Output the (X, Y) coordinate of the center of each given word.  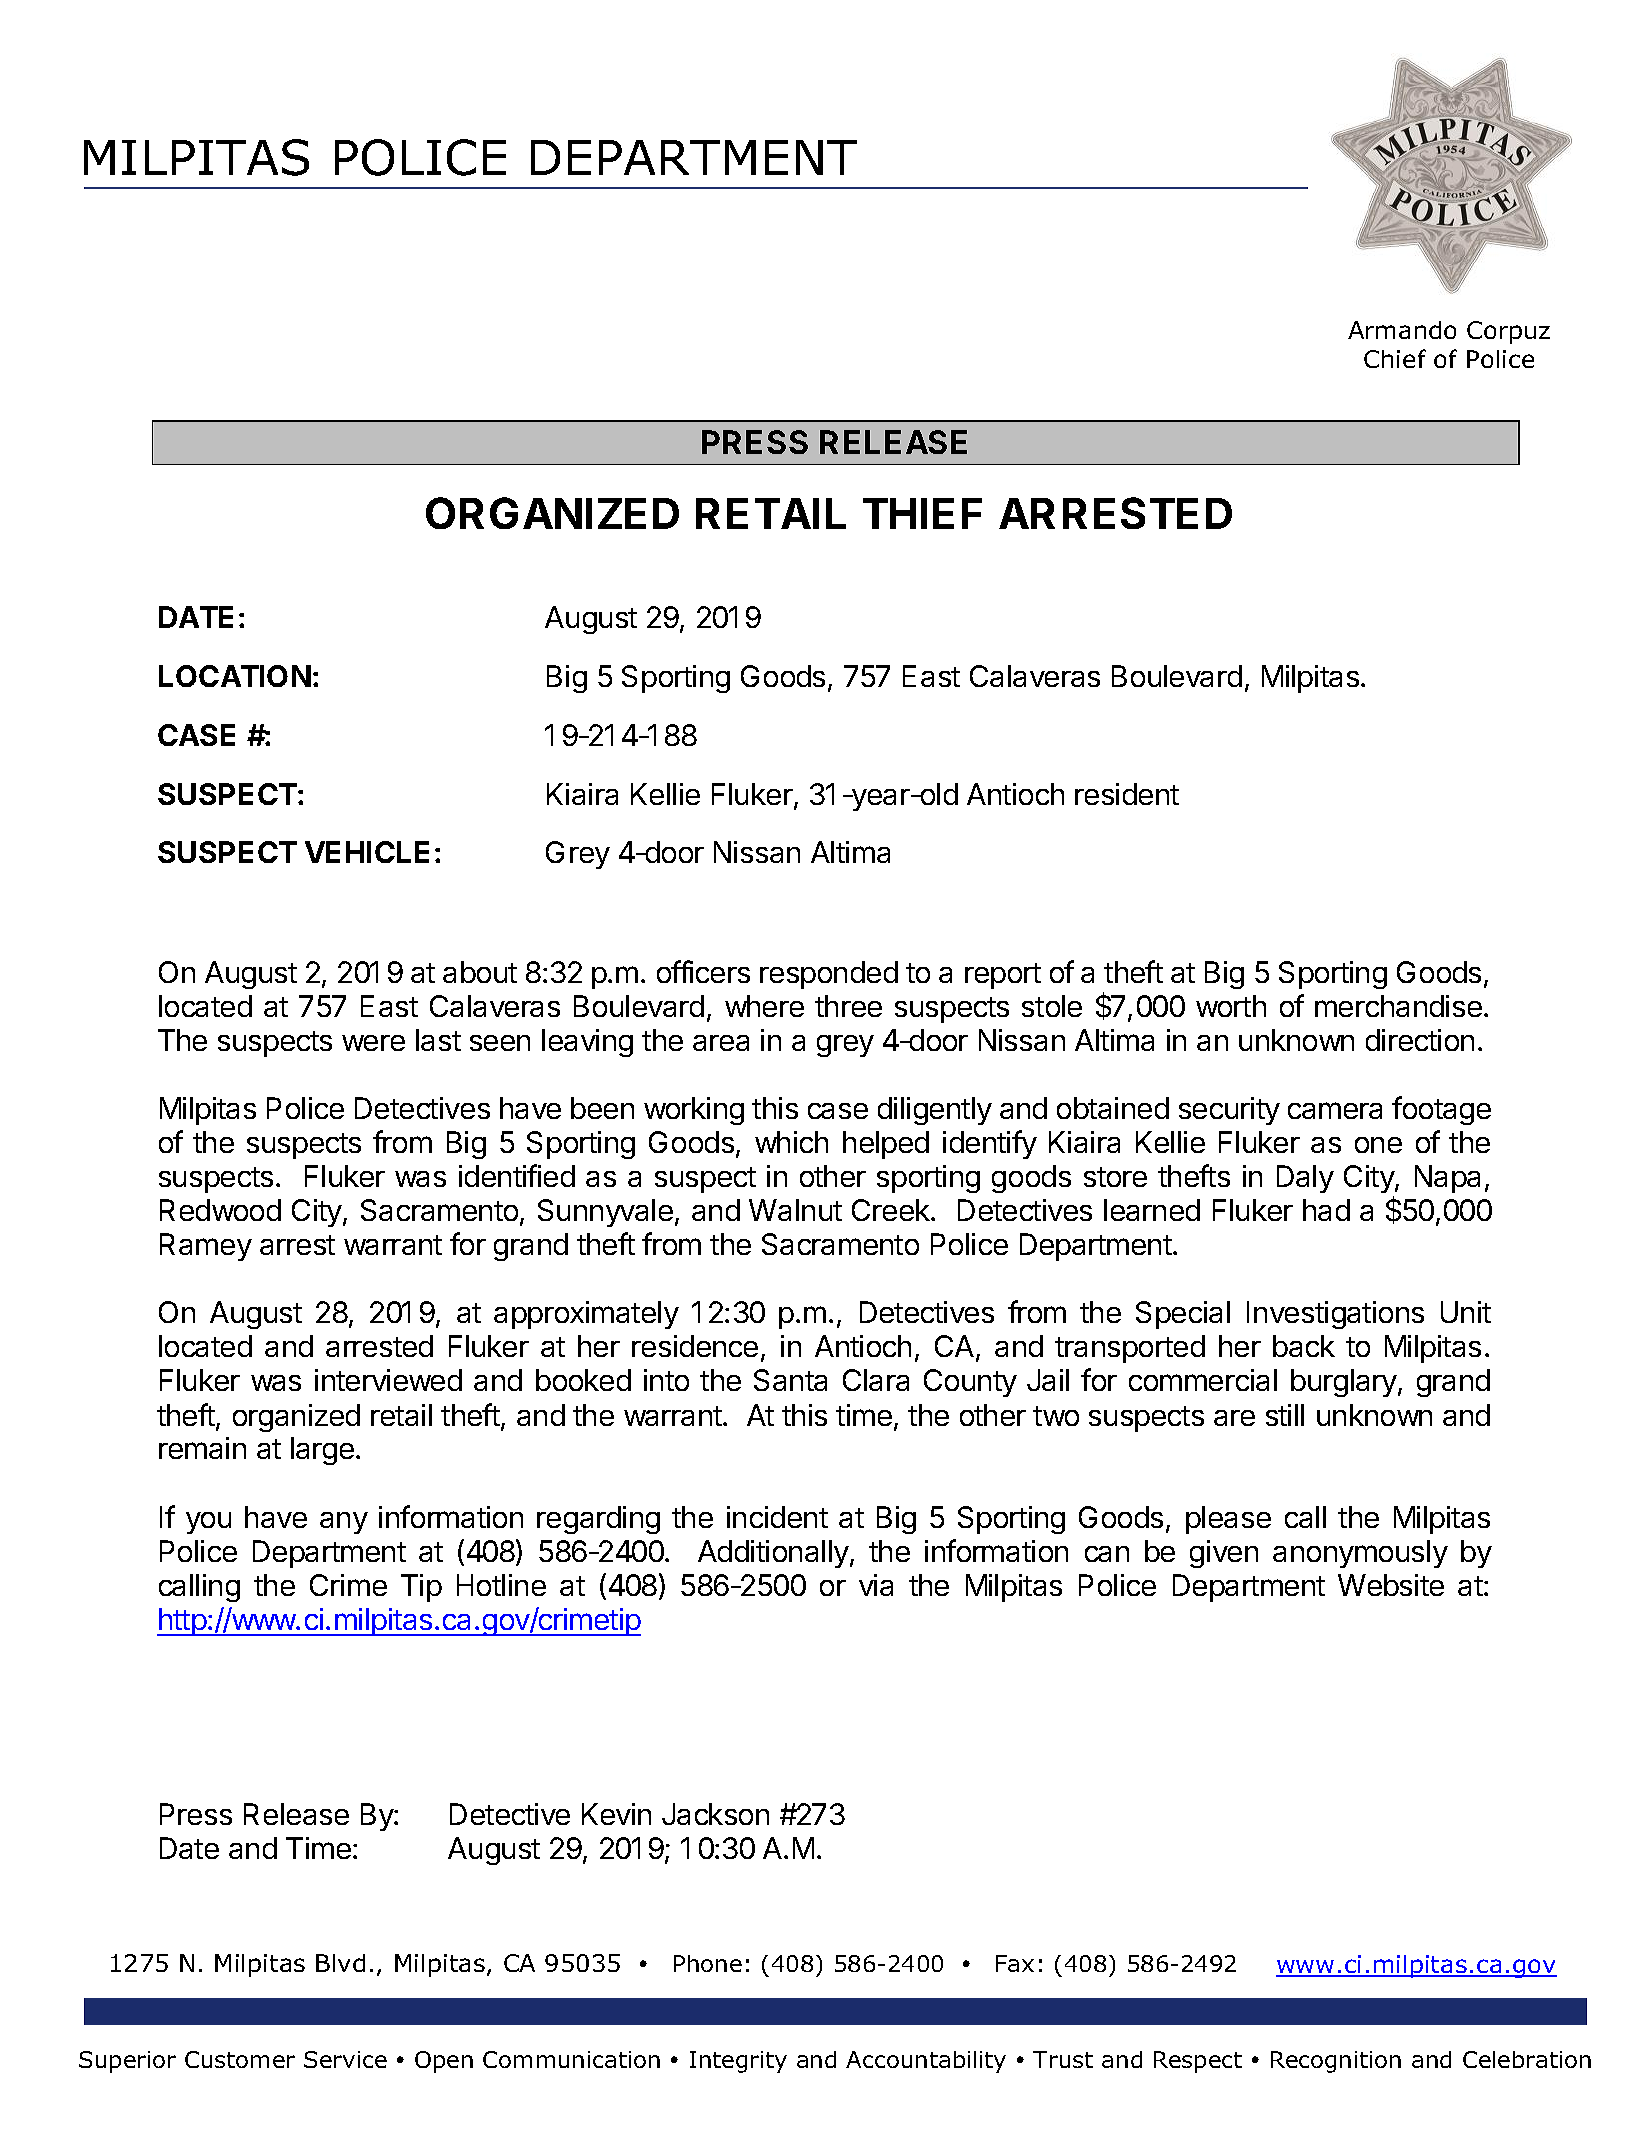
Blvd (340, 1963)
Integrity (738, 2062)
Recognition (1336, 2062)
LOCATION (235, 676)
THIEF (922, 513)
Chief (1395, 358)
